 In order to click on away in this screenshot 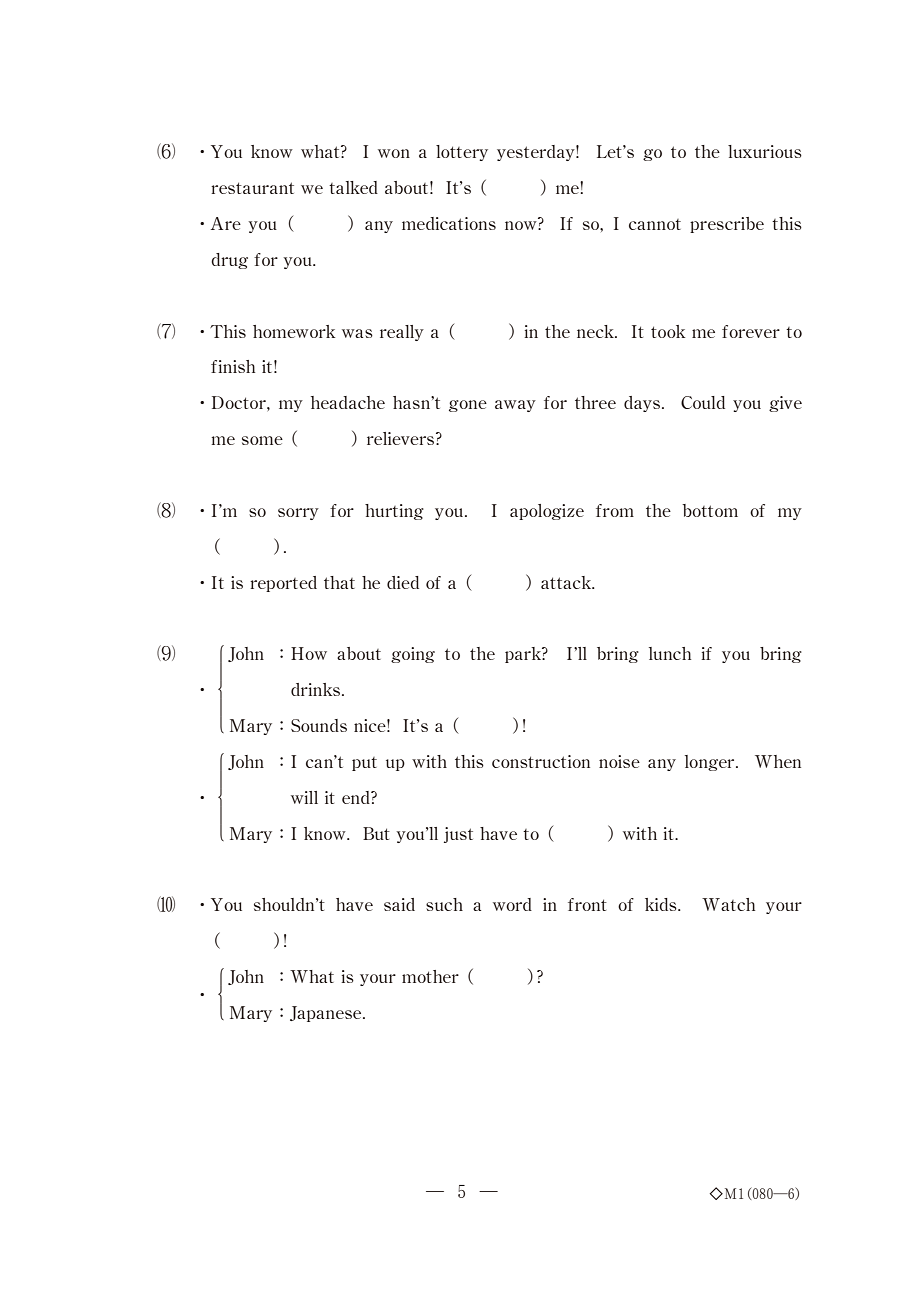, I will do `click(515, 406)`.
